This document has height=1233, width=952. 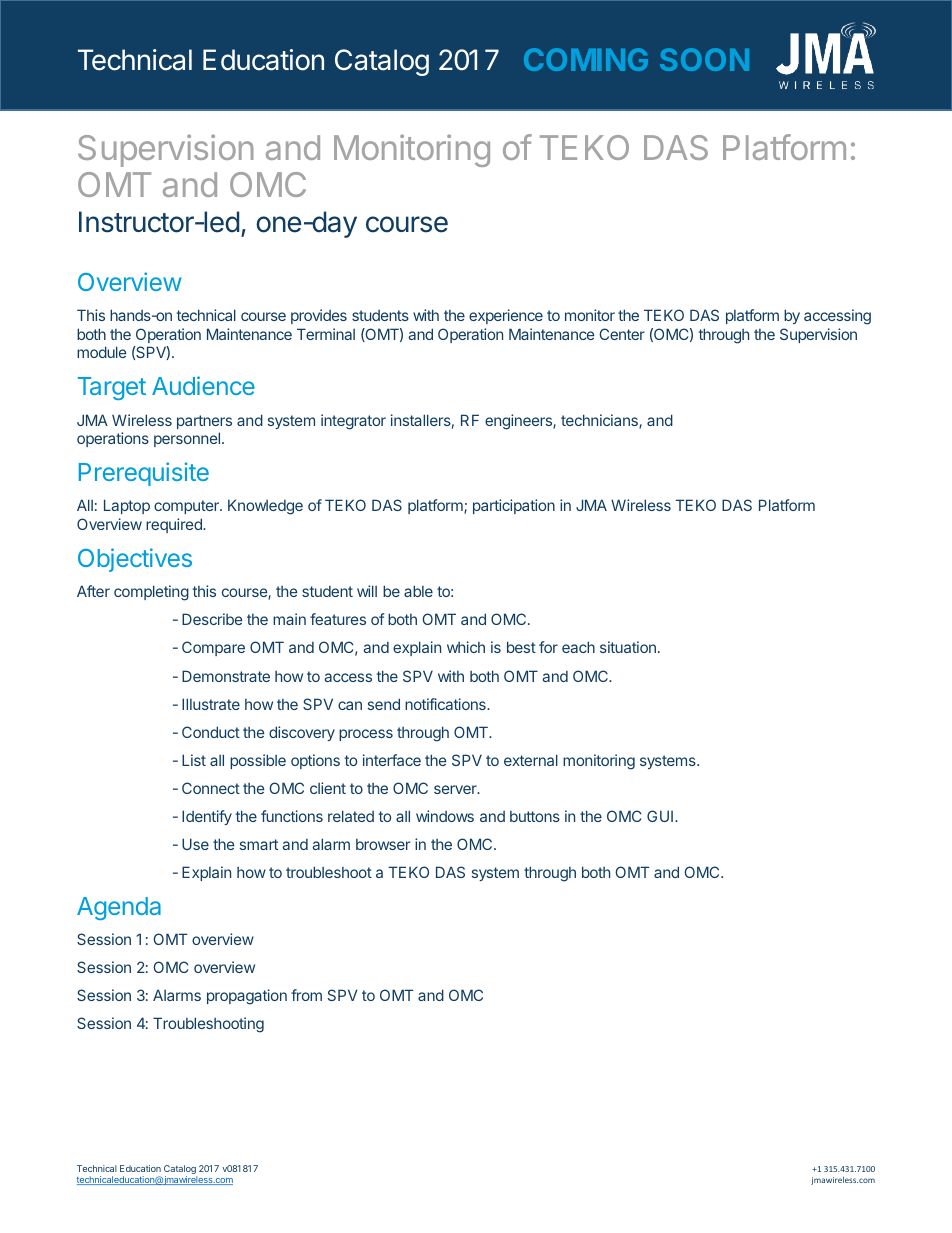 What do you see at coordinates (586, 59) in the document?
I see `COMING` at bounding box center [586, 59].
